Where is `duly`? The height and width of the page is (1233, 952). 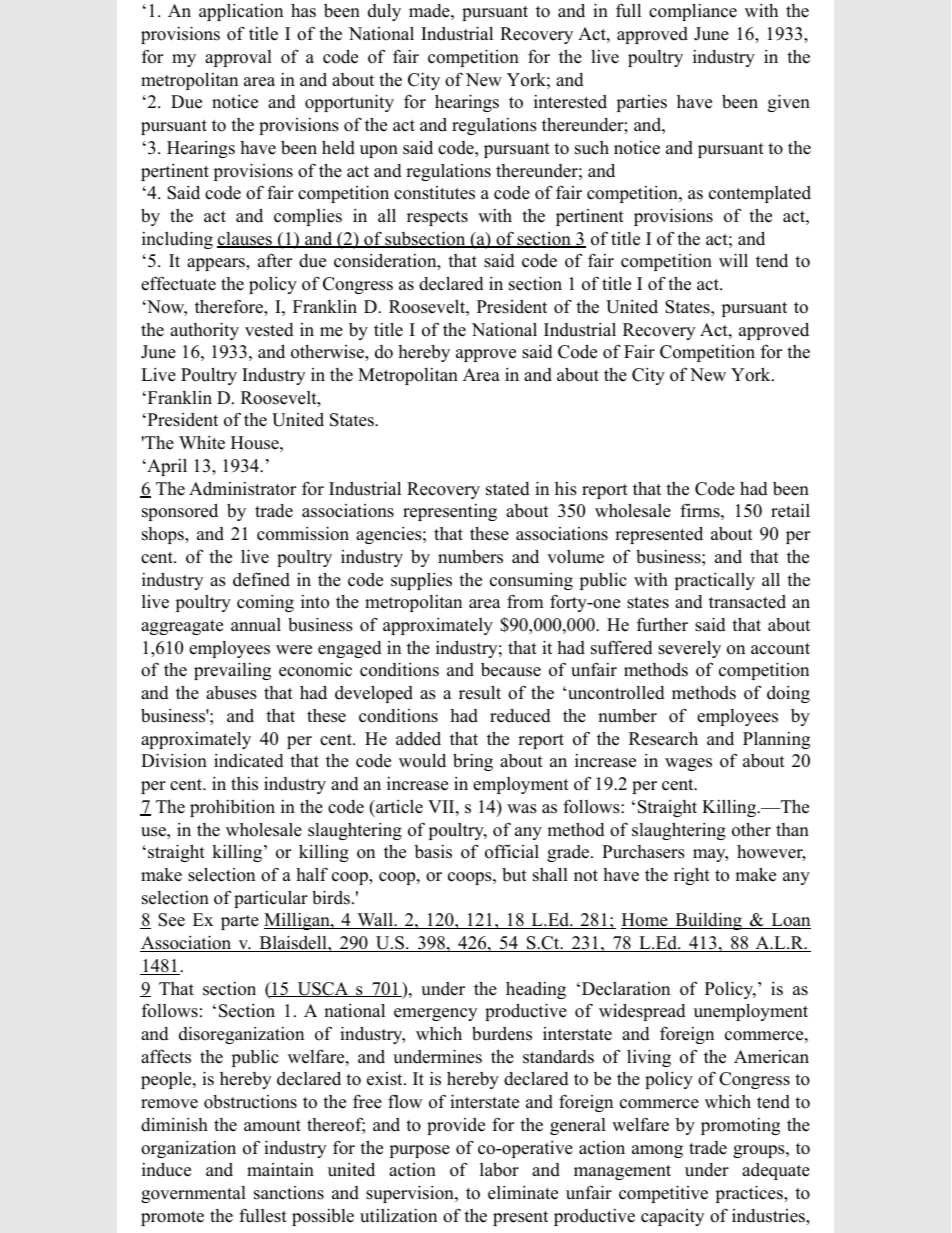
duly is located at coordinates (384, 12).
